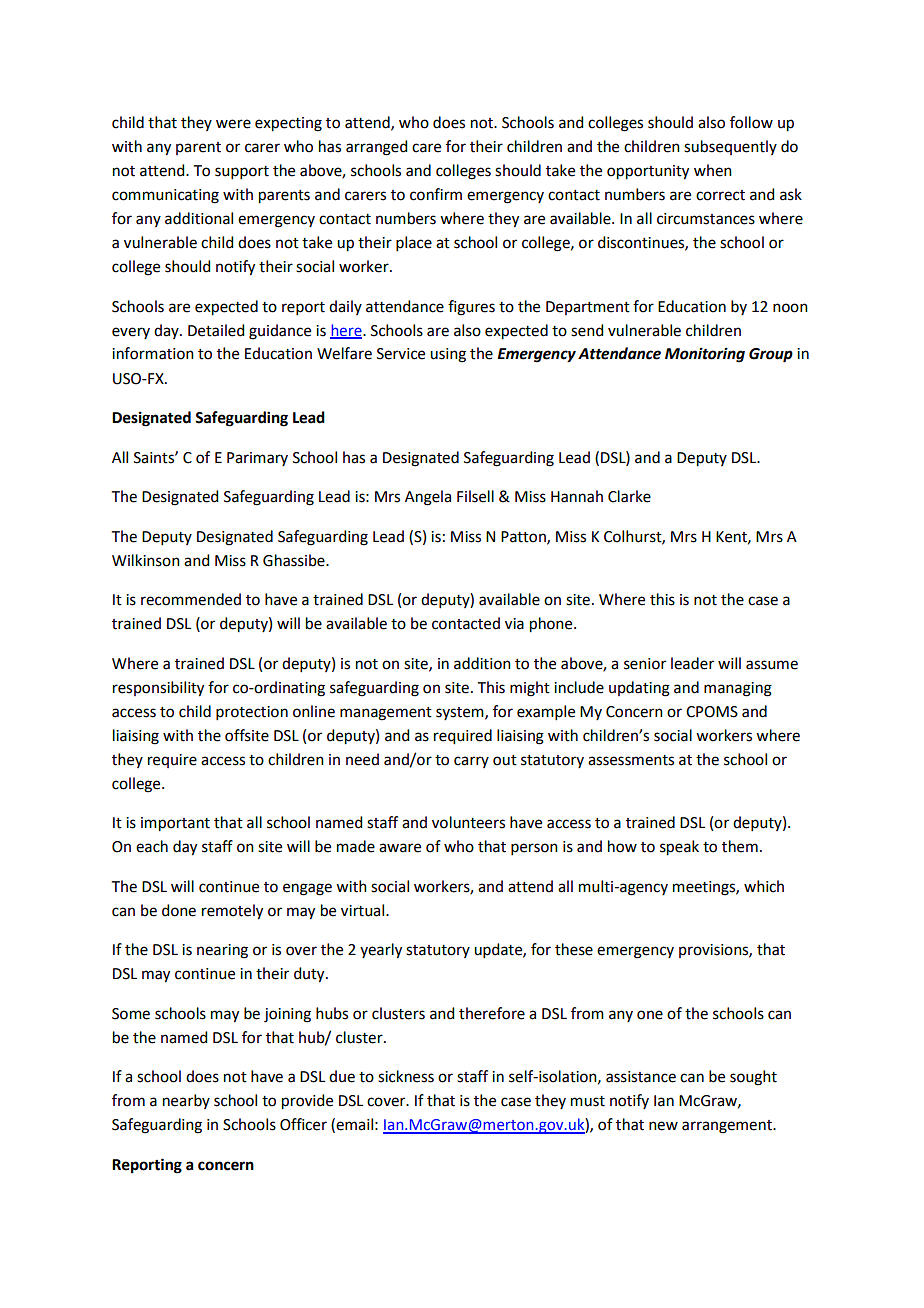 The image size is (924, 1308). I want to click on nearby, so click(186, 1101).
